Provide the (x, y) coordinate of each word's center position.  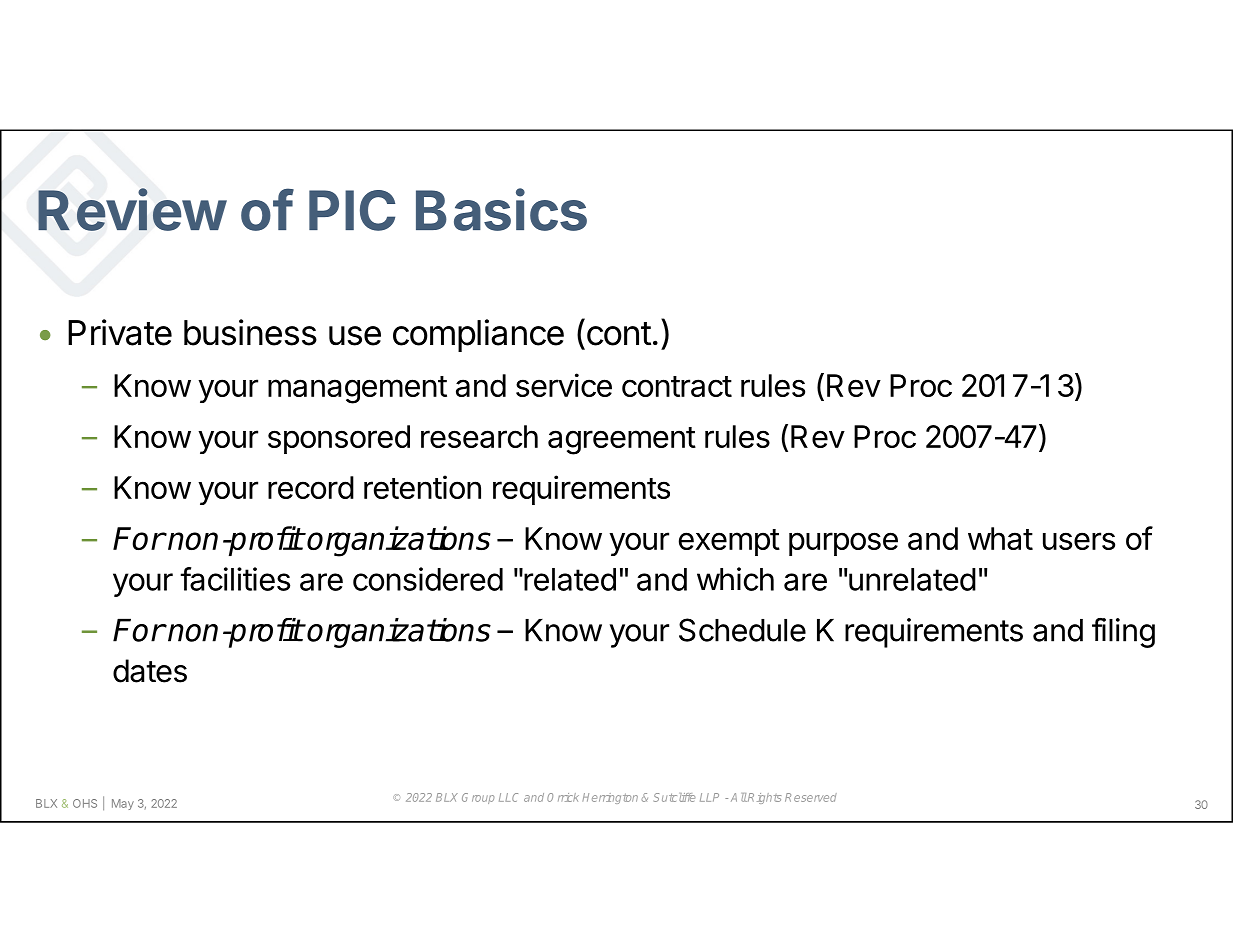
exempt (729, 542)
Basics (501, 209)
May (123, 804)
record (311, 487)
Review (132, 209)
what (1000, 538)
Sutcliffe (674, 797)
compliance (478, 335)
